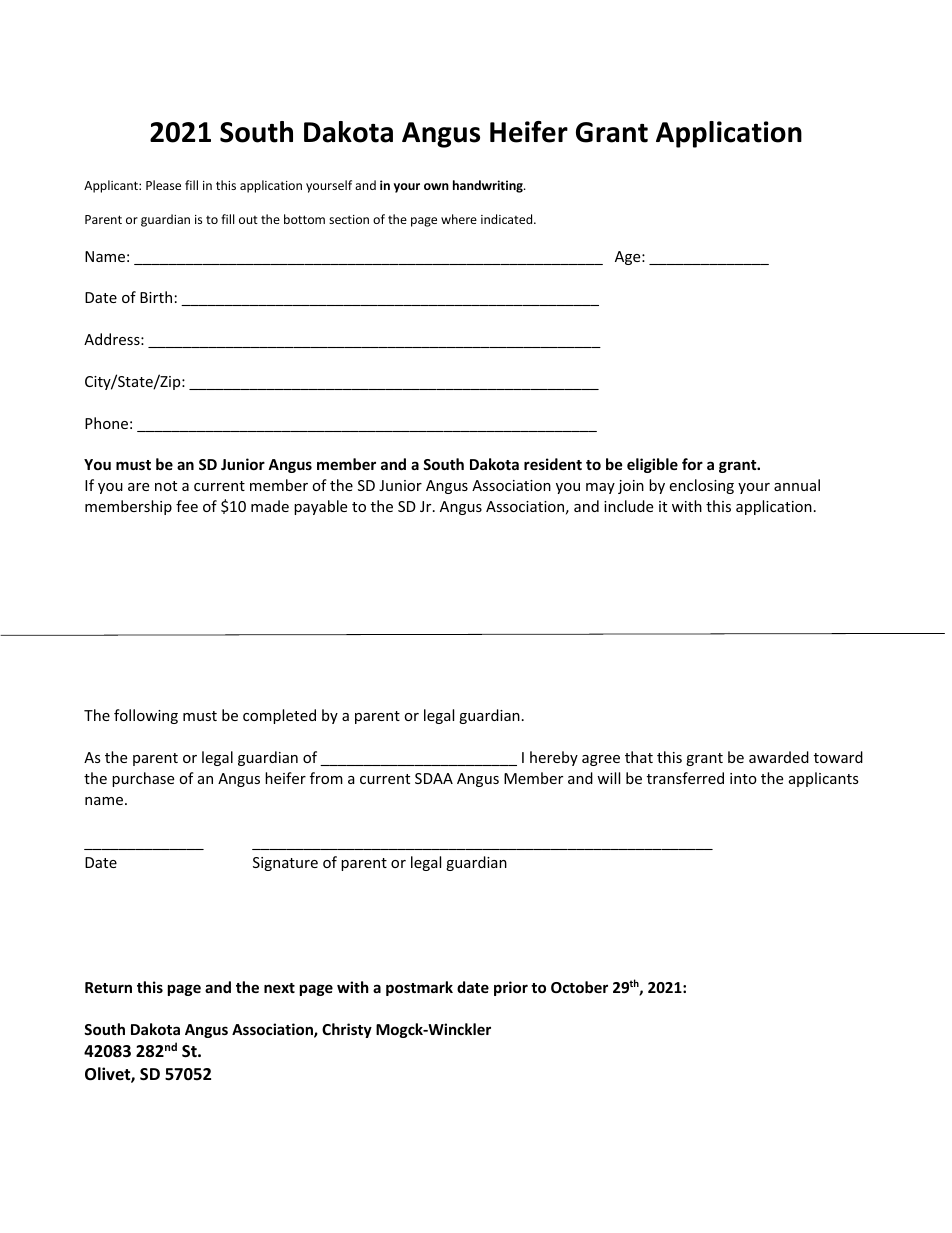 Image resolution: width=952 pixels, height=1233 pixels. I want to click on prior, so click(511, 988).
